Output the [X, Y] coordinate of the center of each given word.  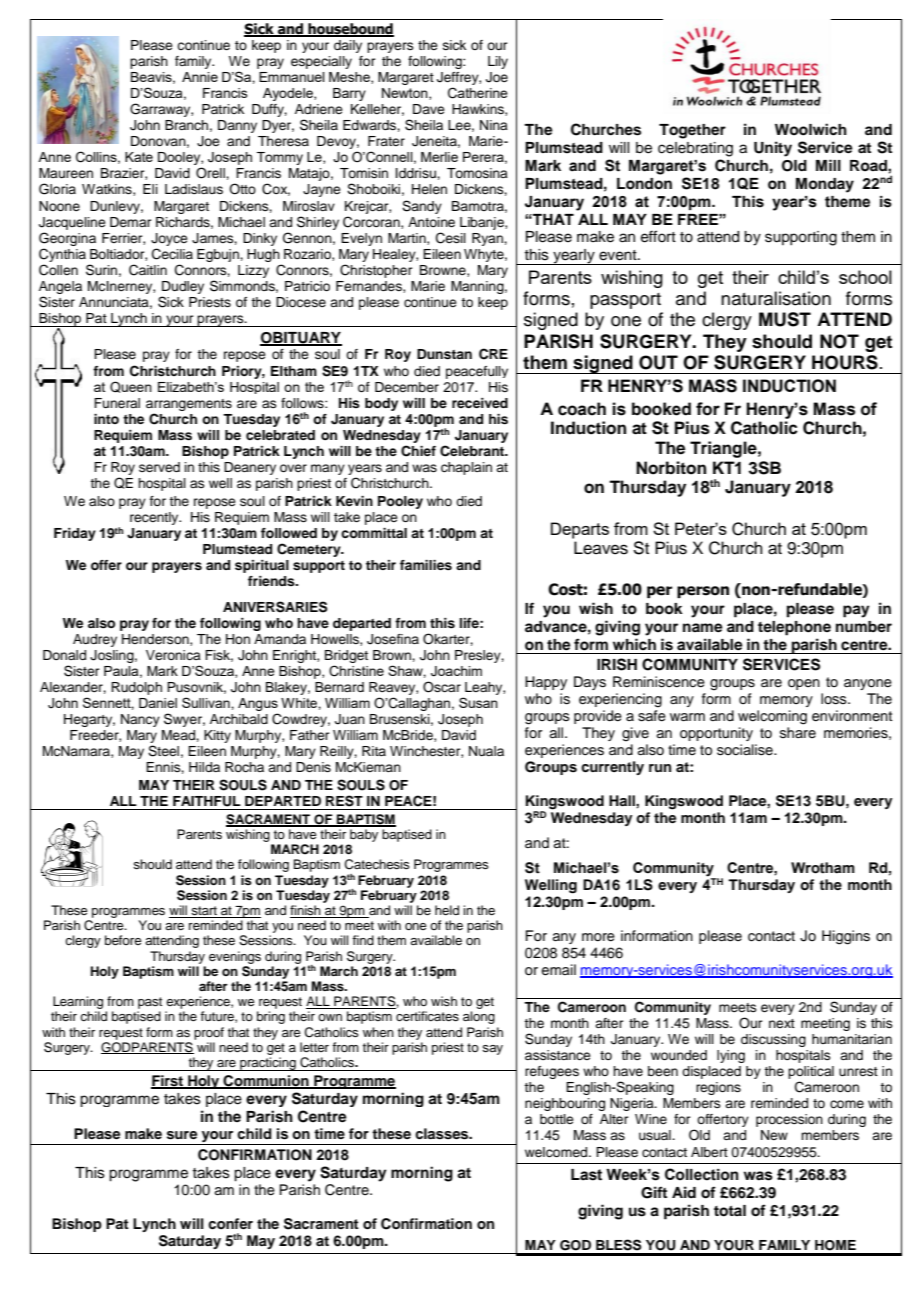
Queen [131, 387]
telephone [794, 628]
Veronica [173, 655]
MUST [785, 319]
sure [182, 1135]
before [123, 940]
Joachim [456, 671]
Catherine [478, 93]
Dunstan [444, 354]
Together [692, 131]
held [447, 910]
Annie [200, 77]
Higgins [846, 937]
